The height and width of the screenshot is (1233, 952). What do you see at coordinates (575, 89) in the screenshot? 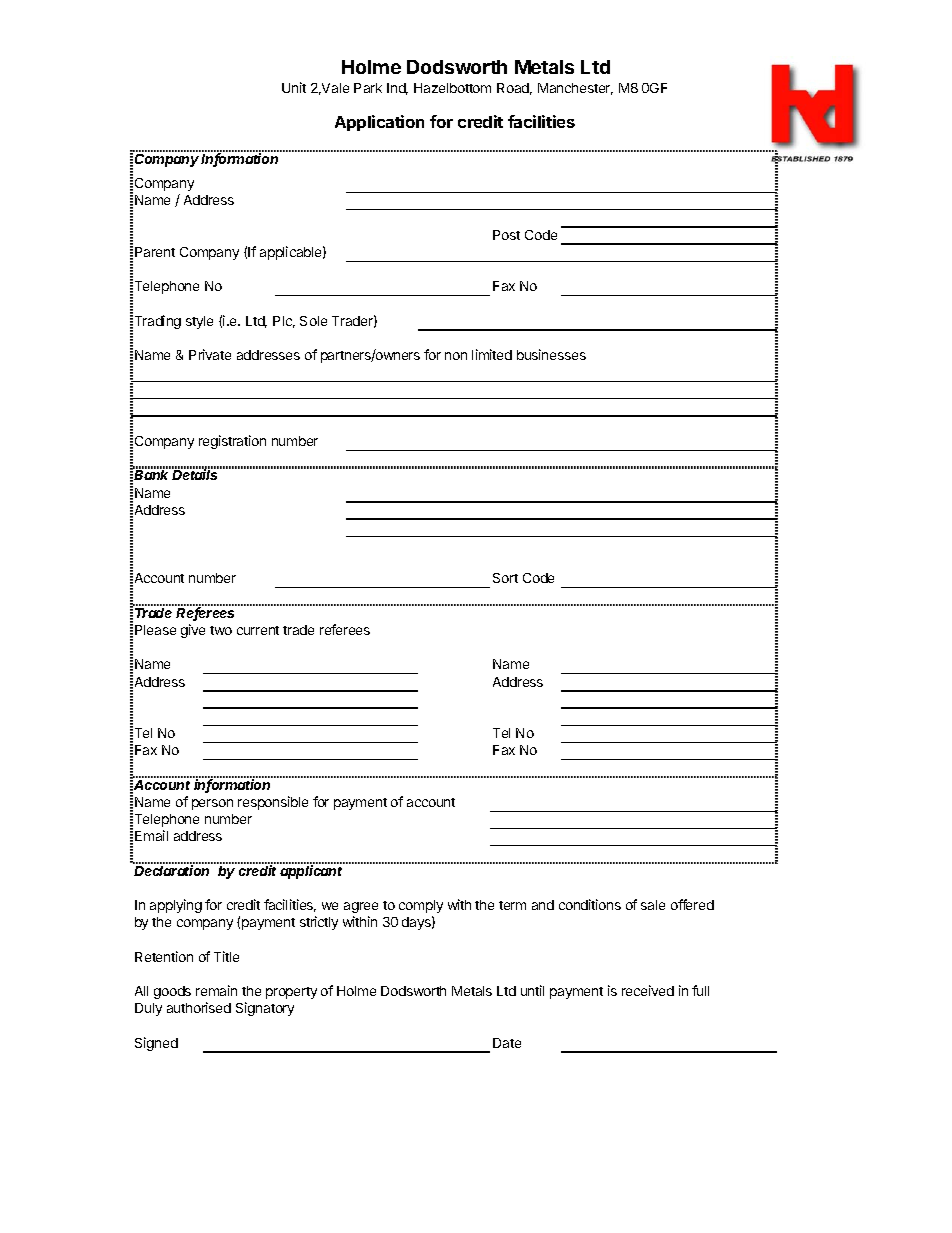
I see `Manchester` at bounding box center [575, 89].
